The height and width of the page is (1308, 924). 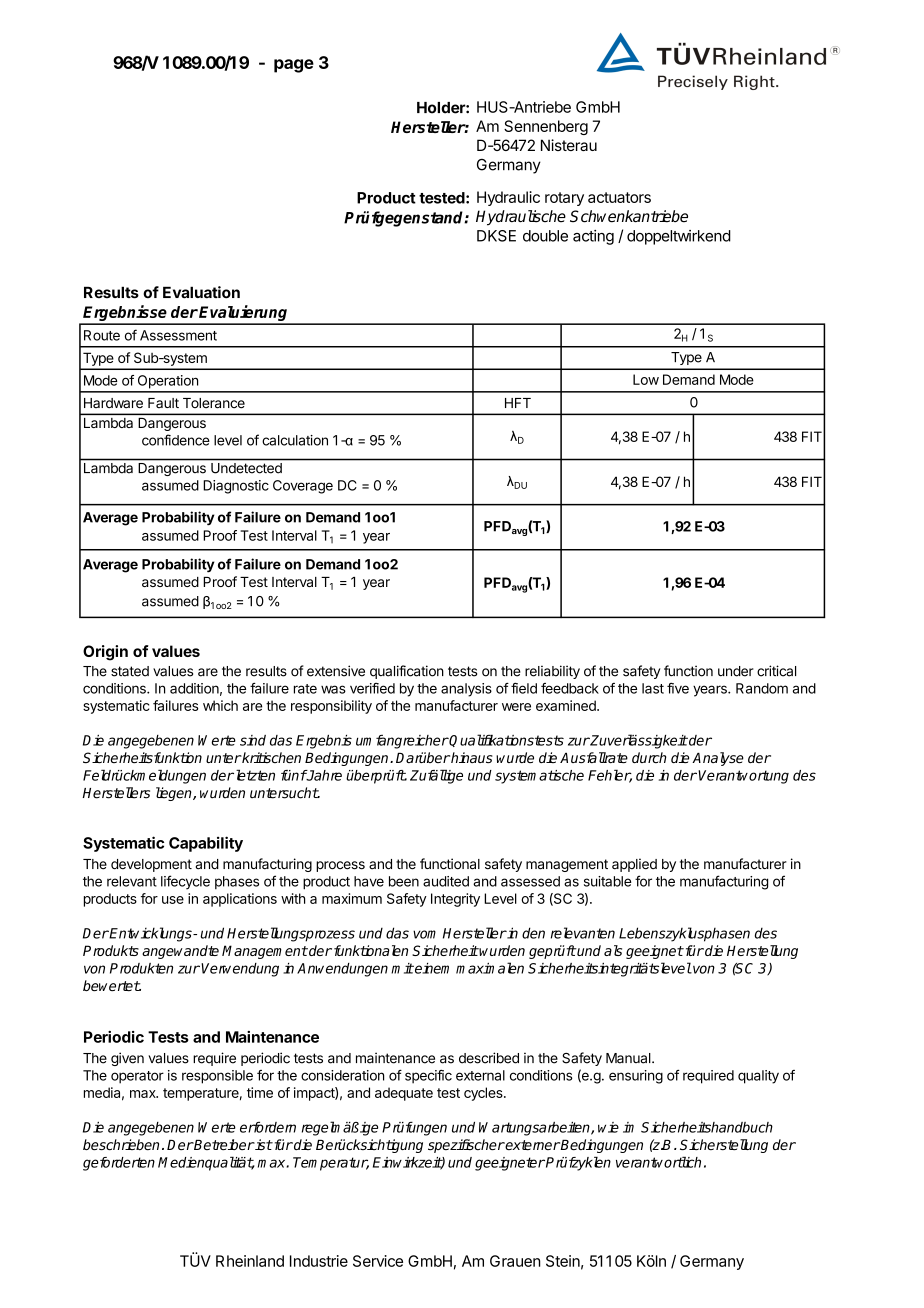 I want to click on page, so click(x=294, y=66).
